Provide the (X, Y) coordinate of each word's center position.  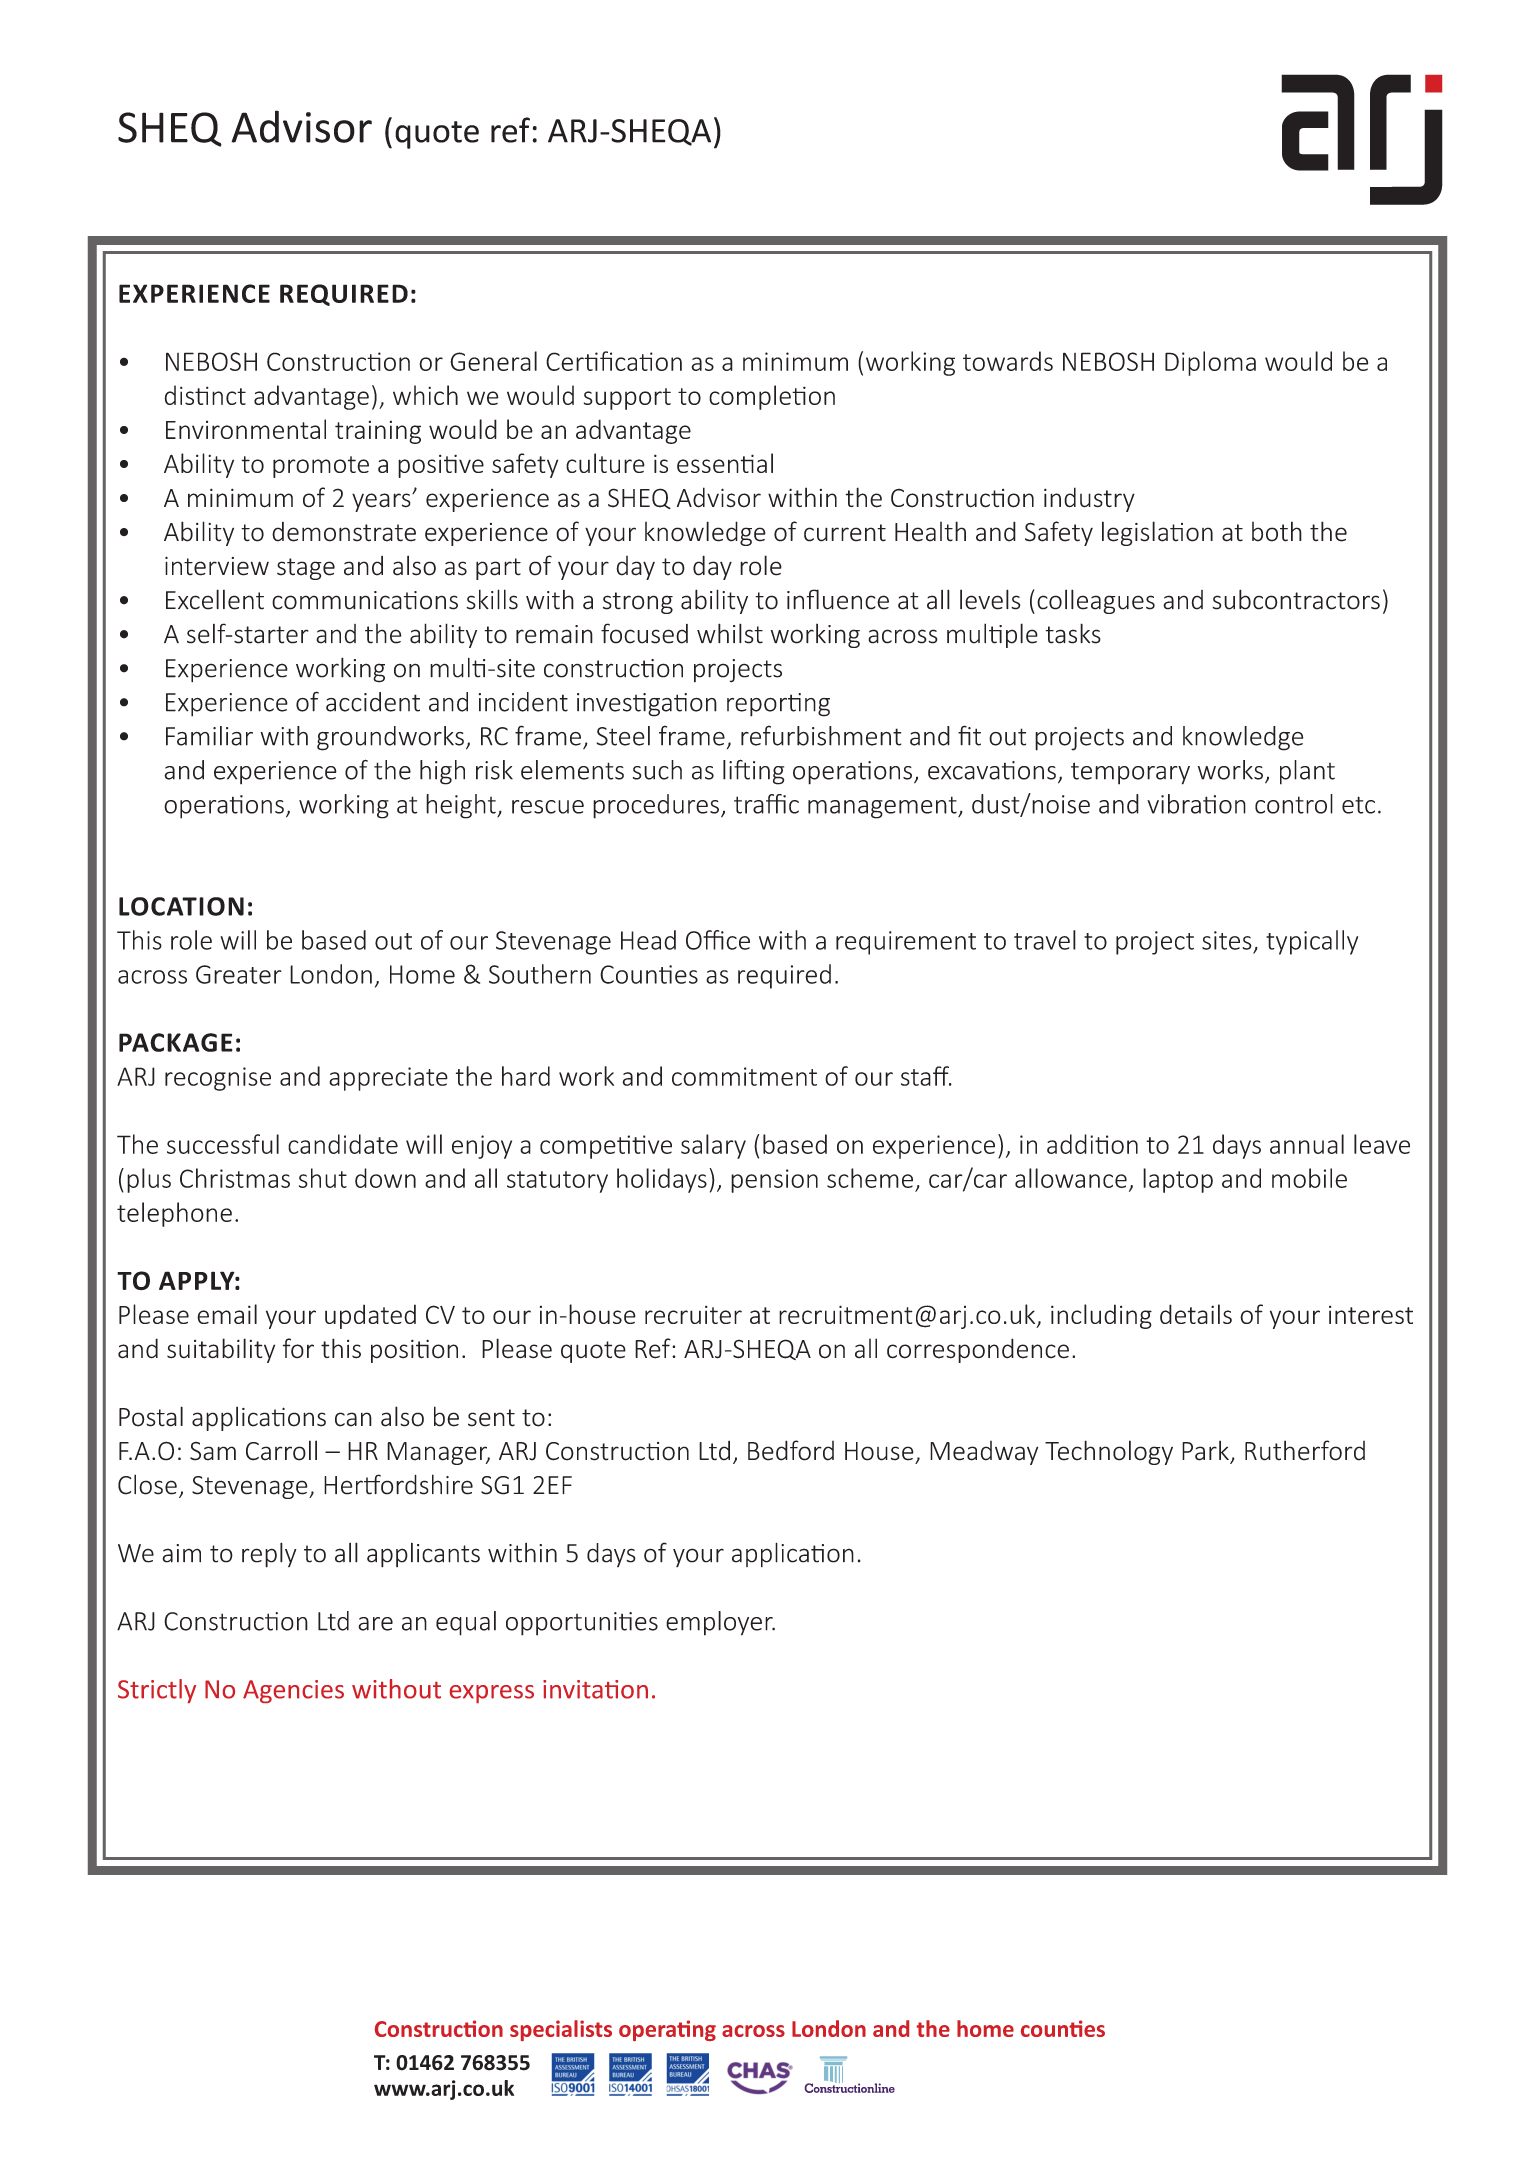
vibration (1196, 804)
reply (269, 1555)
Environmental (246, 429)
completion (772, 397)
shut (323, 1178)
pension (774, 1181)
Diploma (1210, 363)
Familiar (209, 736)
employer (720, 1623)
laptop (1178, 1180)
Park (1206, 1452)
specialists (561, 2030)
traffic (766, 804)
